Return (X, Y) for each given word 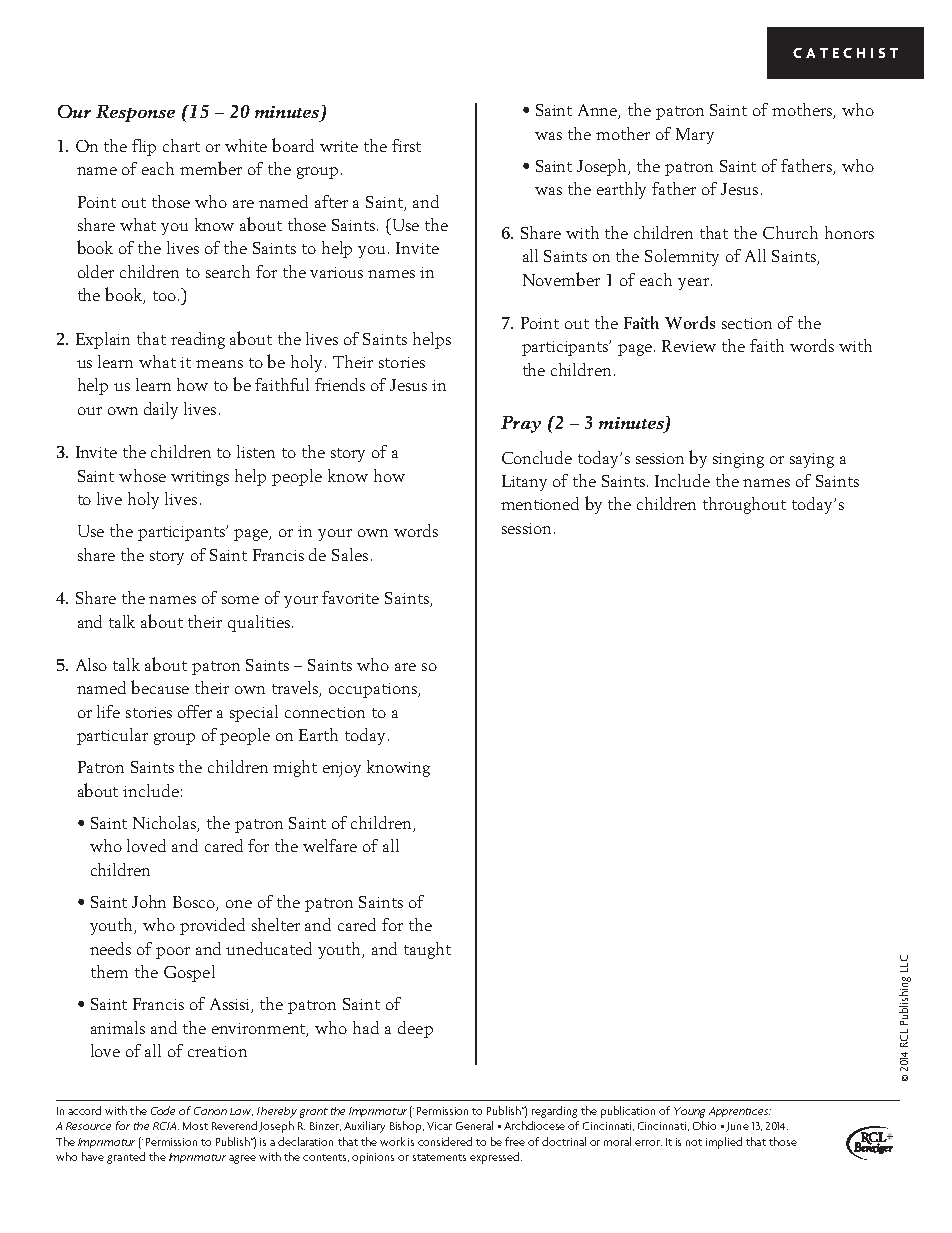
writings (200, 478)
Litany (524, 483)
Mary (695, 136)
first (406, 145)
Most (195, 1126)
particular (112, 736)
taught (427, 950)
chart (181, 145)
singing (738, 460)
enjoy (342, 769)
